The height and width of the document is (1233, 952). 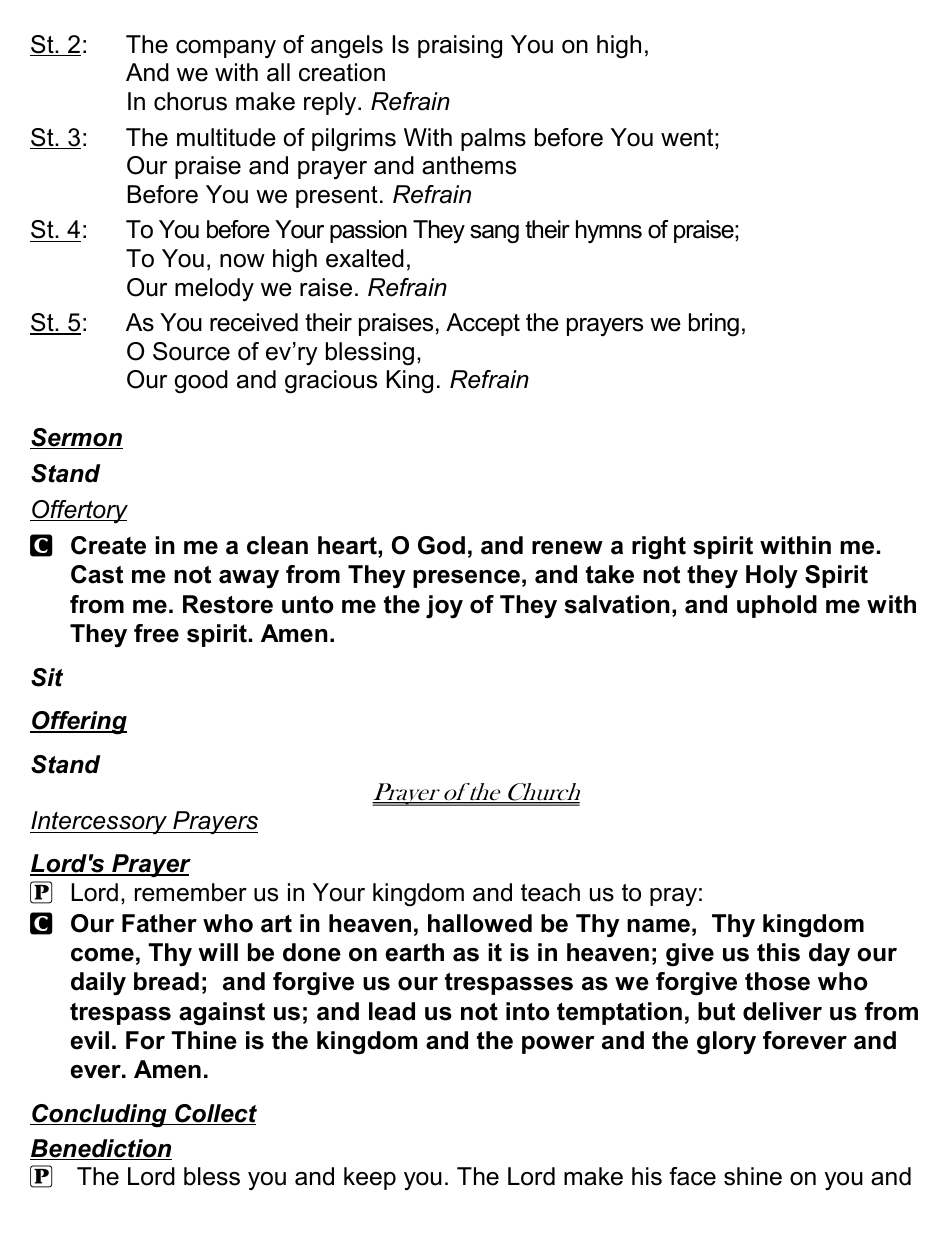 What do you see at coordinates (101, 1149) in the document?
I see `Benediction` at bounding box center [101, 1149].
